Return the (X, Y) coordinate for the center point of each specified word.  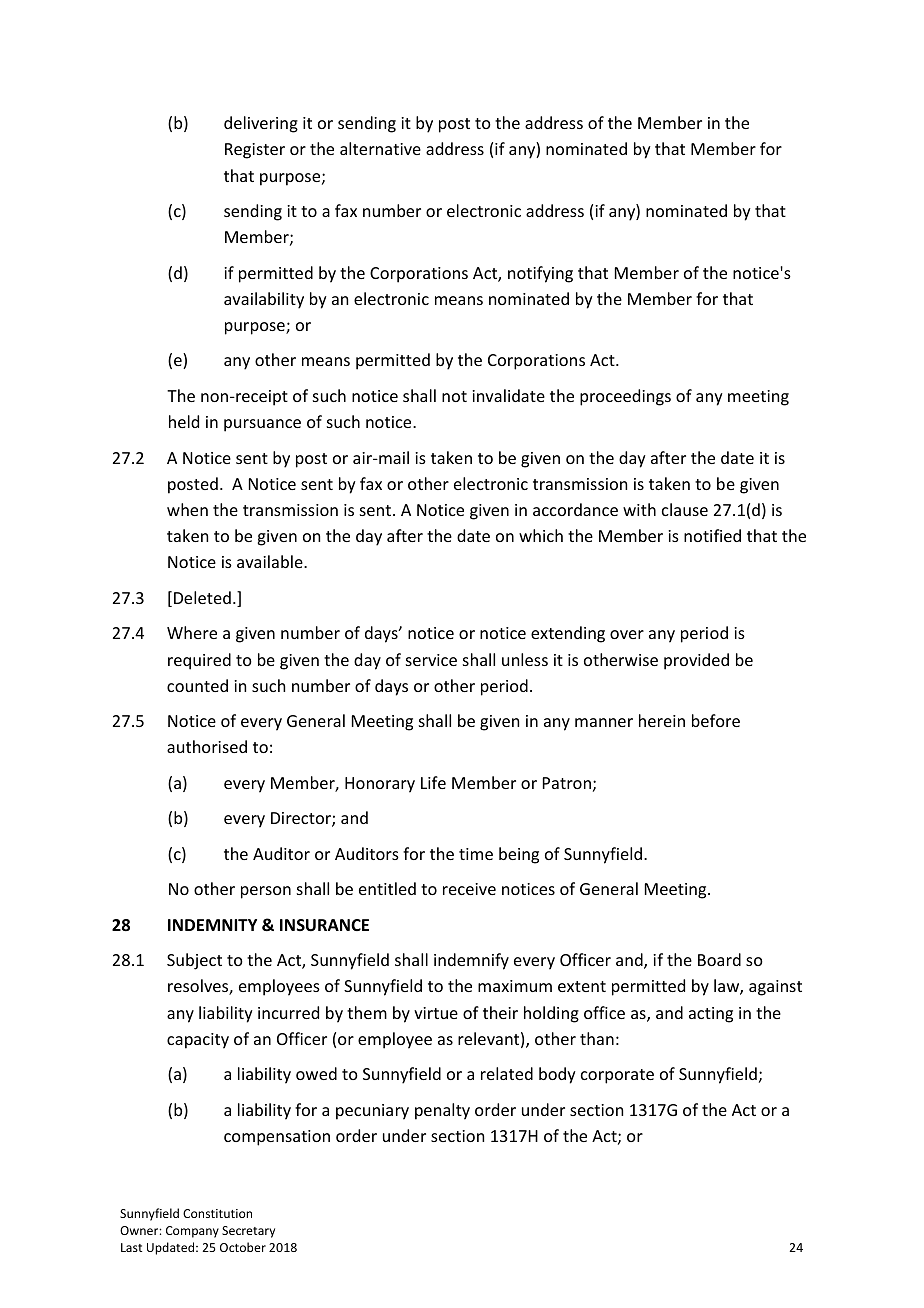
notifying (540, 274)
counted (197, 685)
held (184, 421)
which (541, 535)
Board (719, 959)
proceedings (625, 397)
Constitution (217, 1213)
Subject (194, 961)
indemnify (471, 961)
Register (255, 151)
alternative (380, 148)
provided (696, 661)
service (431, 660)
